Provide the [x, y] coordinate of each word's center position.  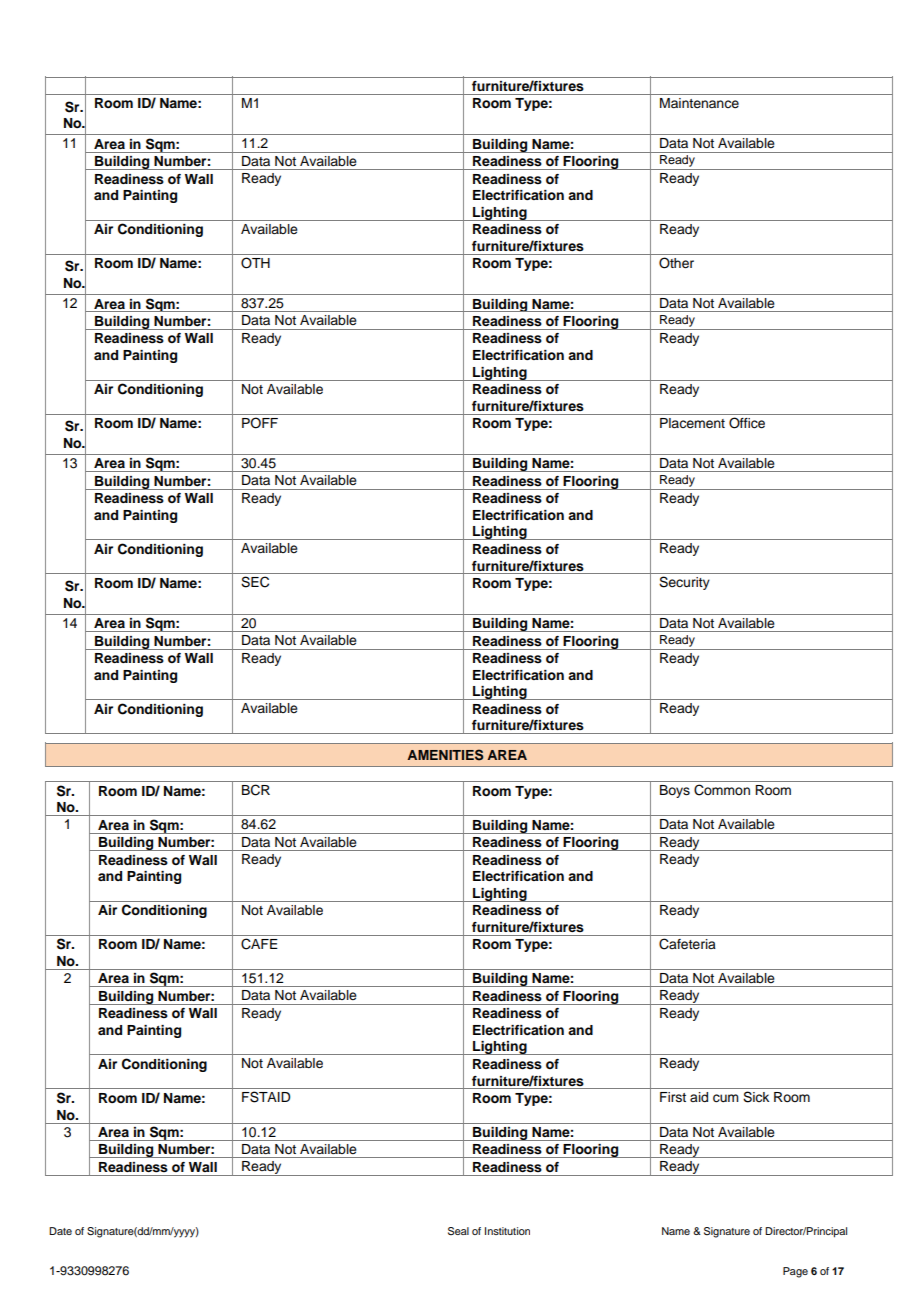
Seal [458, 1231]
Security [684, 583]
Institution [507, 1231]
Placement [692, 423]
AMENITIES [445, 755]
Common [722, 790]
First [673, 1097]
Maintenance [699, 103]
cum [726, 1098]
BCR [256, 790]
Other [676, 263]
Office [747, 423]
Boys [675, 791]
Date [60, 1231]
